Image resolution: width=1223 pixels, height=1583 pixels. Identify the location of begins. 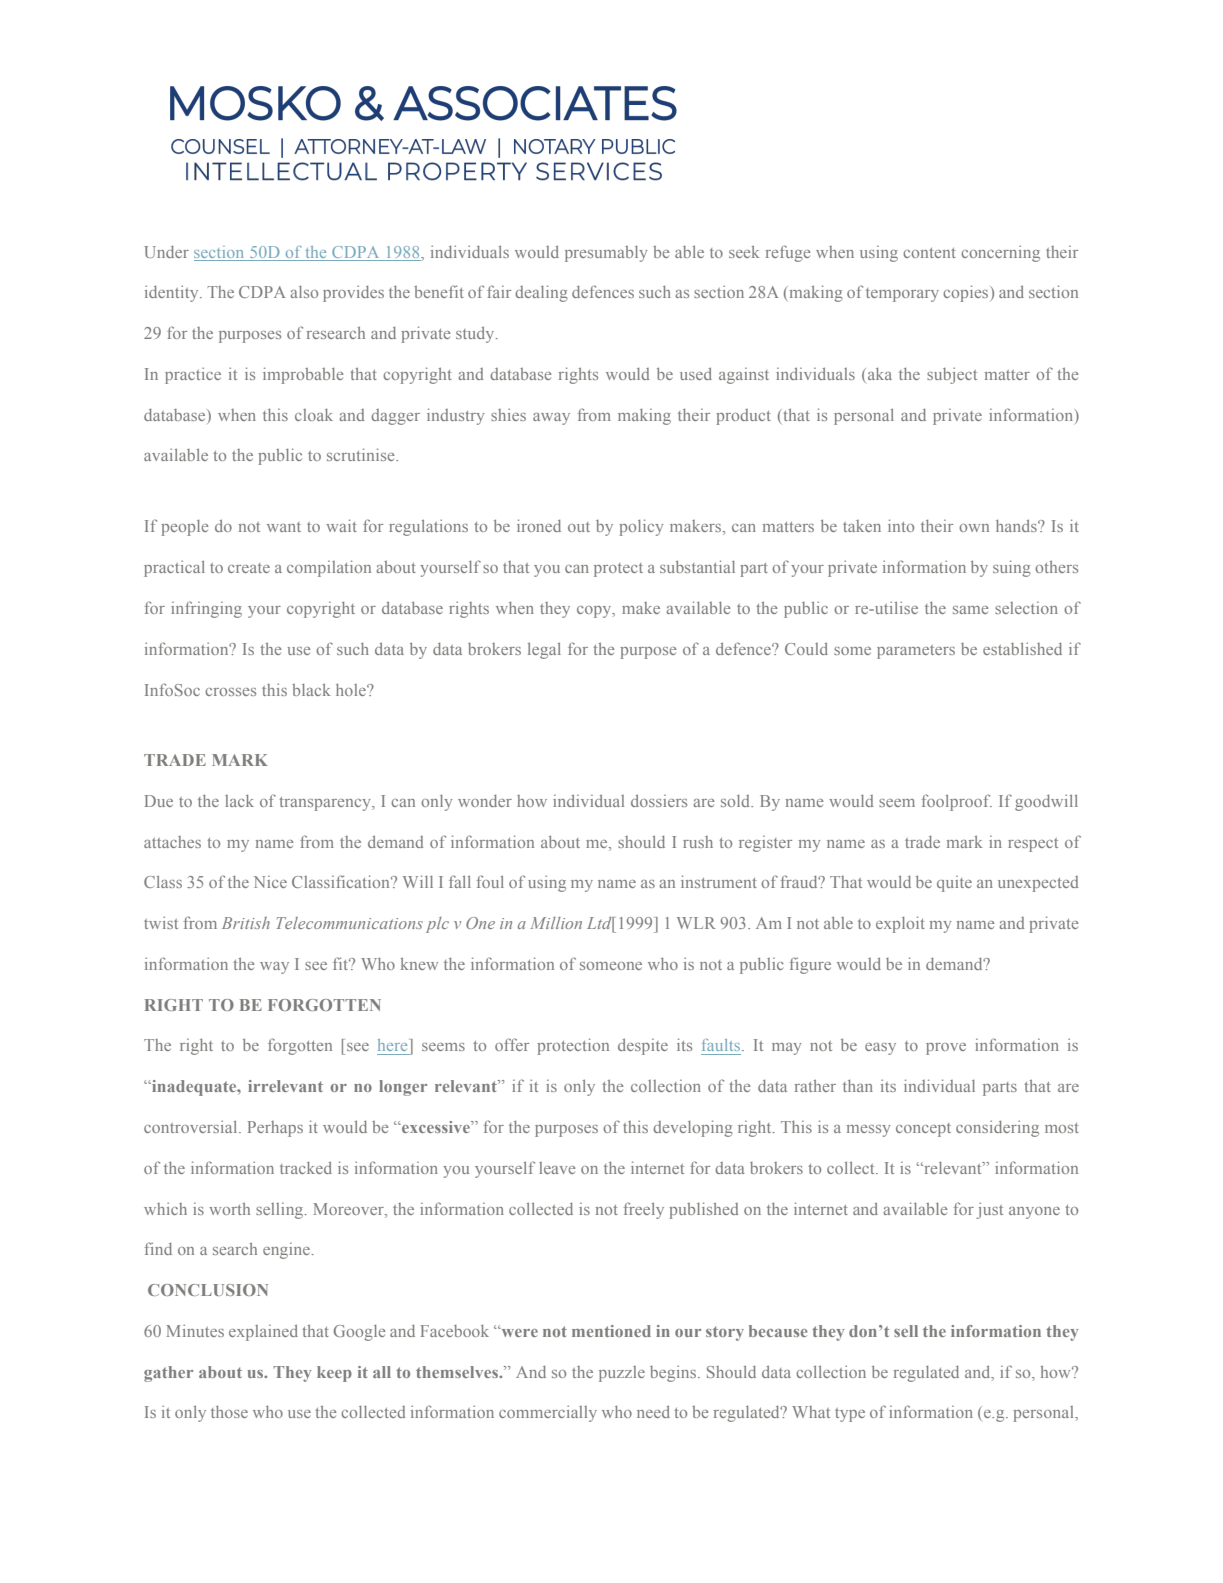
(674, 1373).
